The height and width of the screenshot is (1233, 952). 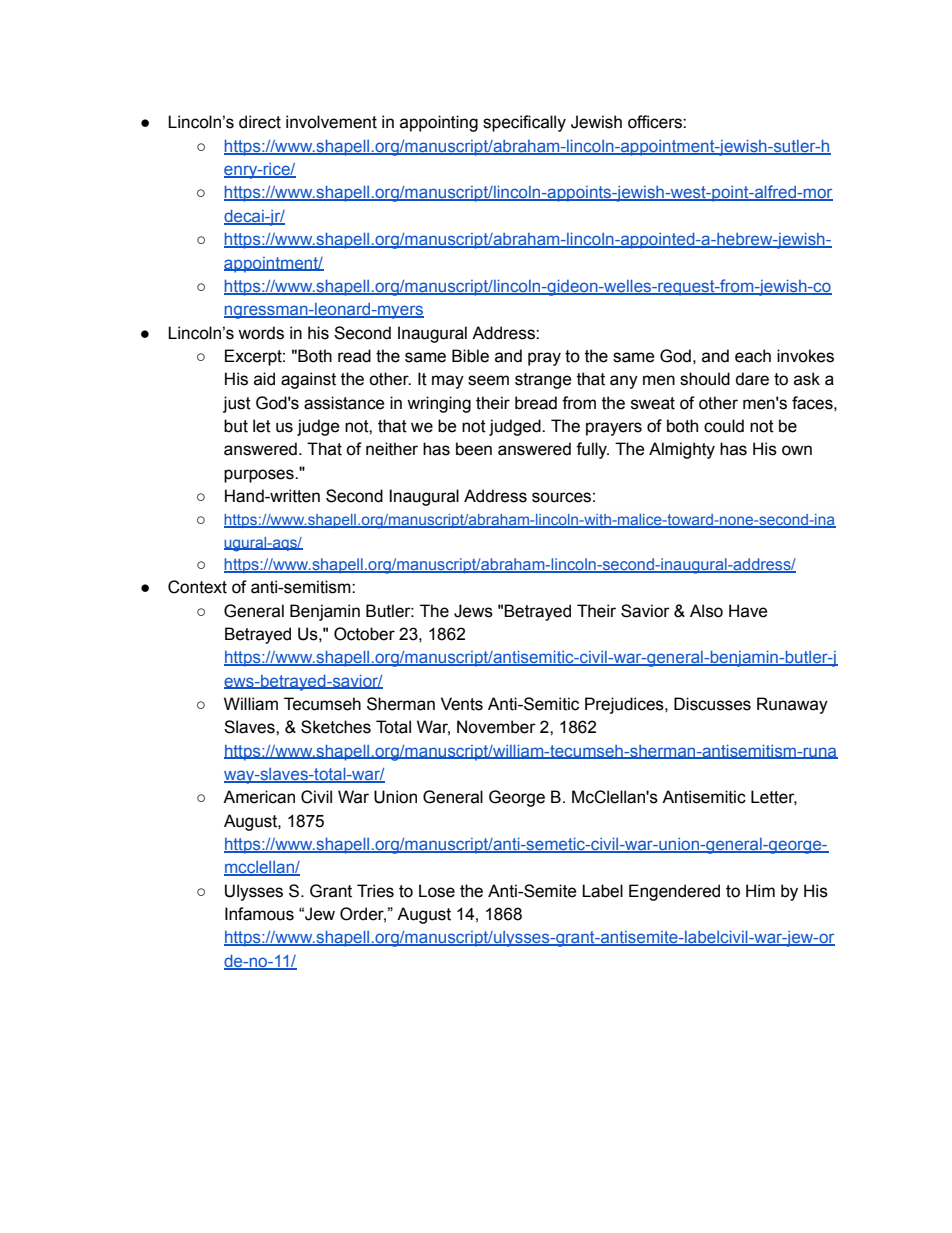 I want to click on direct, so click(x=260, y=122).
